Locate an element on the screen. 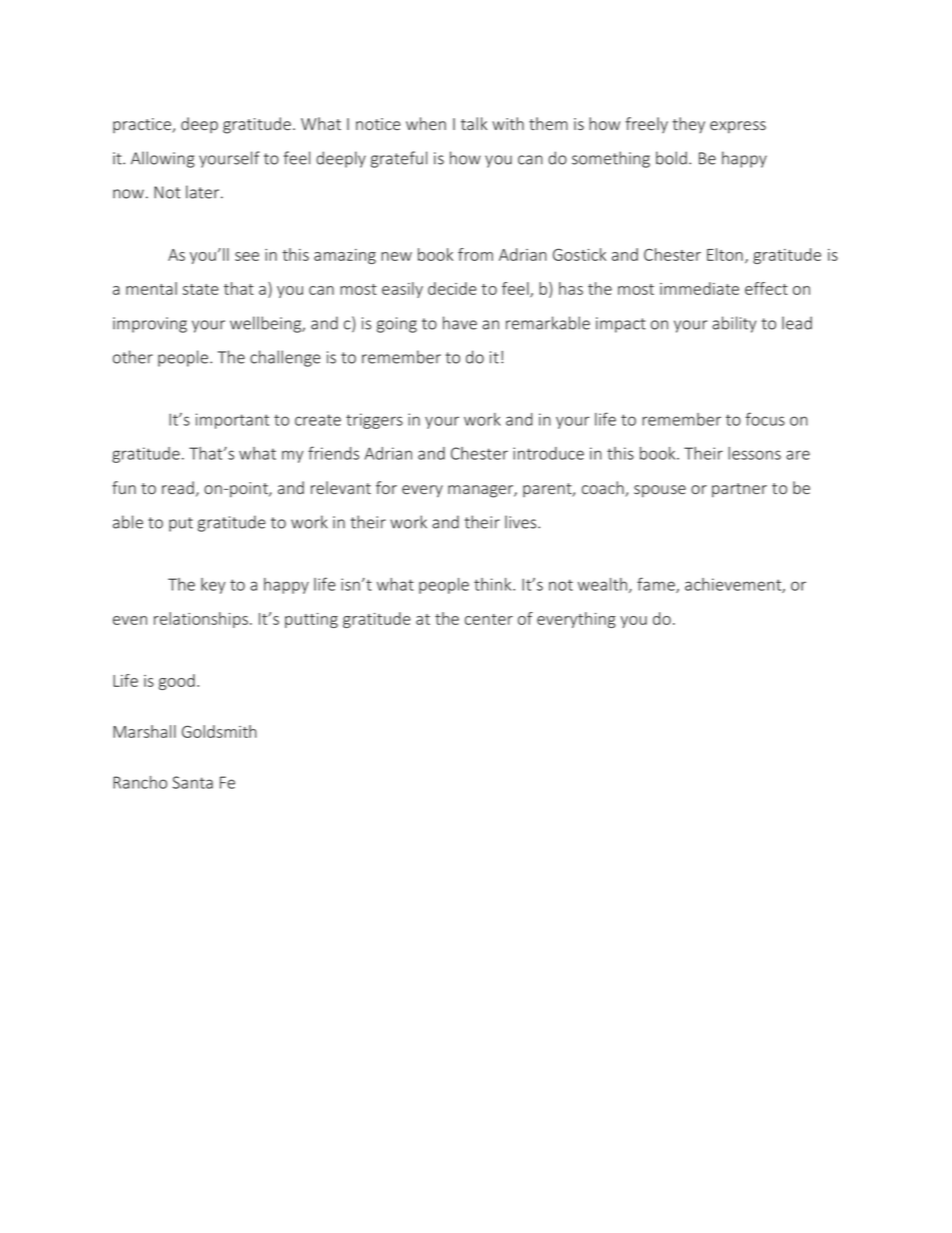  state is located at coordinates (201, 289).
